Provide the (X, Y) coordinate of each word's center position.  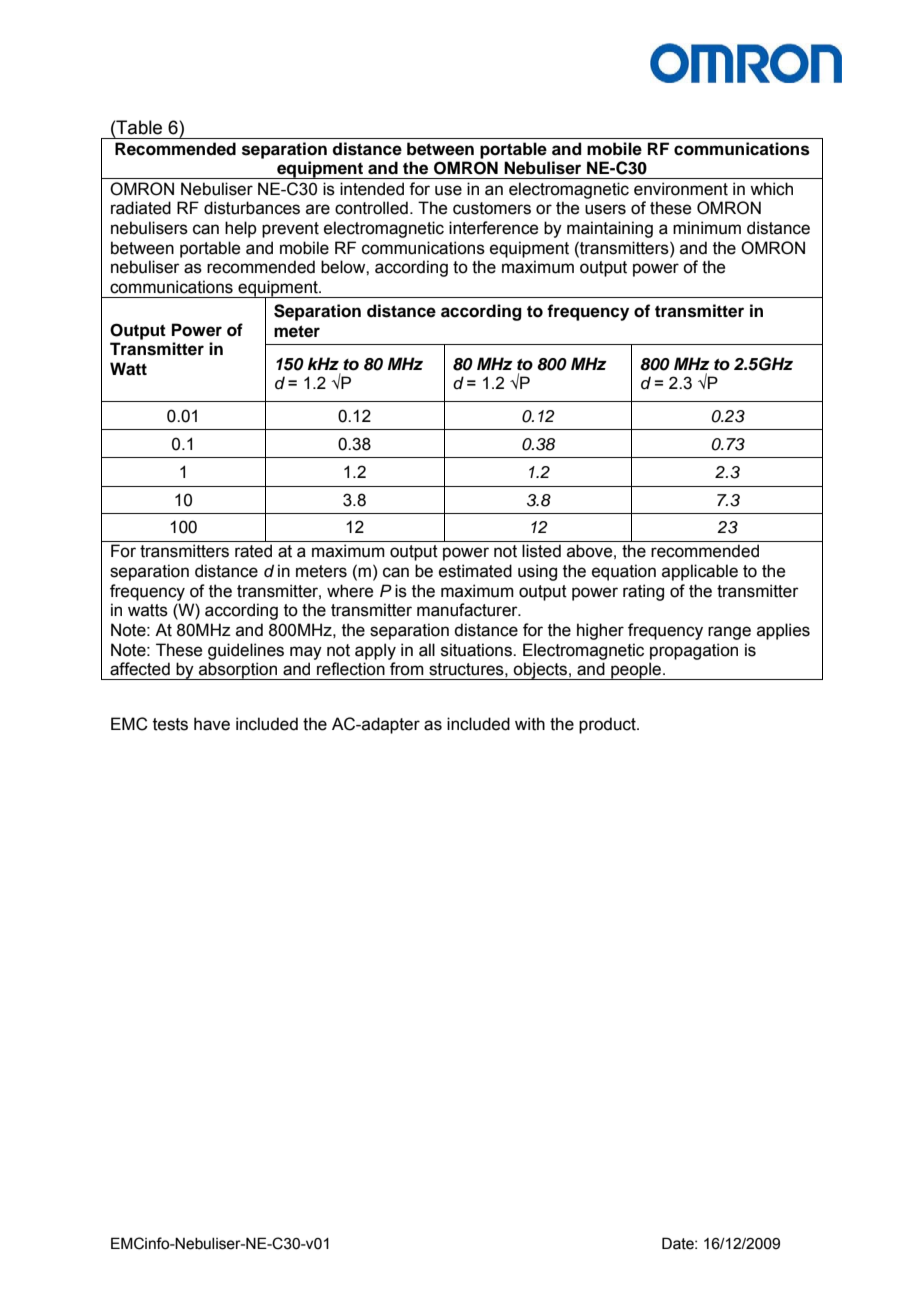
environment (681, 189)
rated (253, 551)
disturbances (252, 208)
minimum (707, 228)
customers (492, 208)
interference (493, 228)
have (212, 724)
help (241, 229)
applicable (700, 572)
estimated (475, 571)
